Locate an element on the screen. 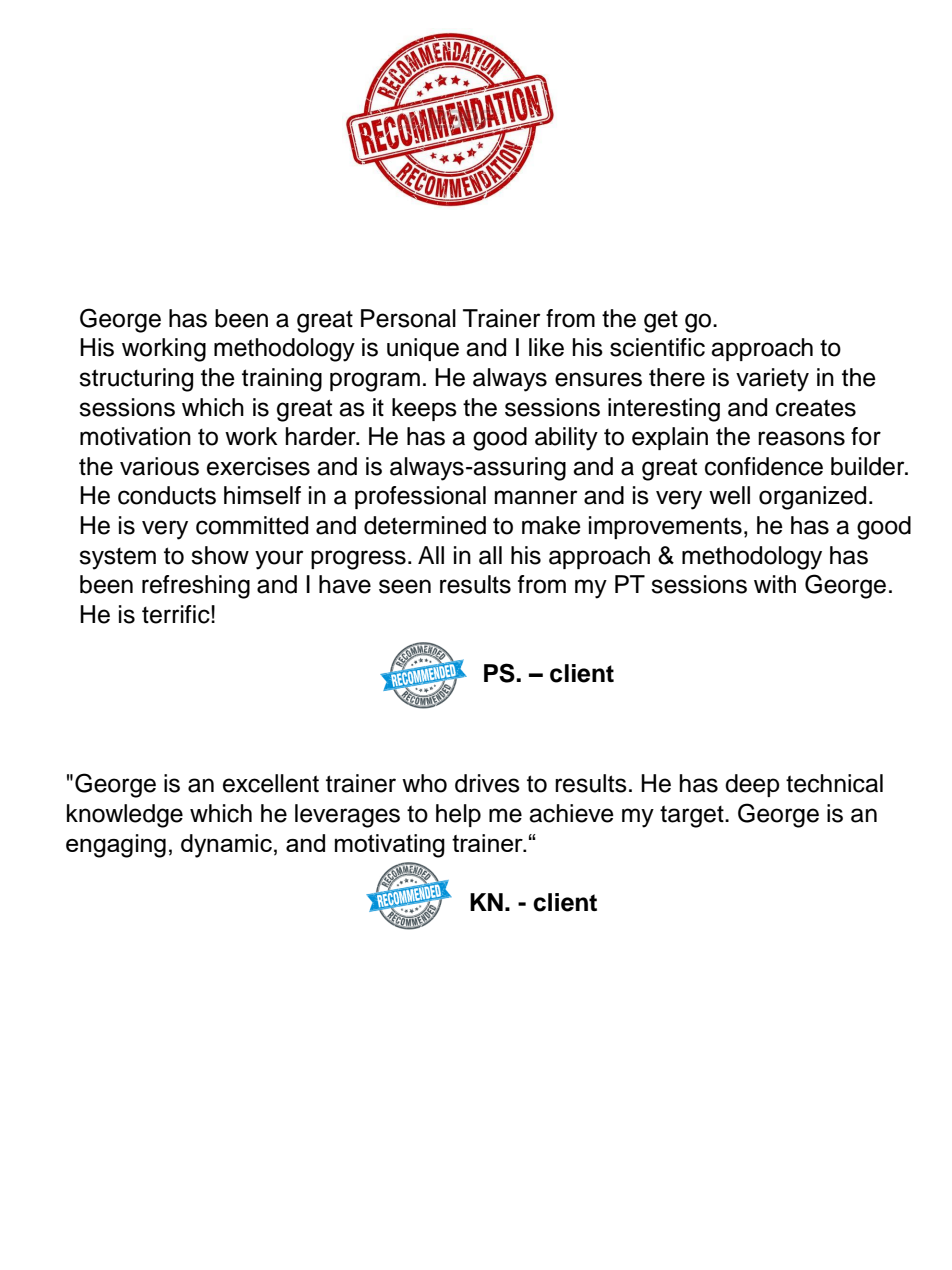 The width and height of the screenshot is (952, 1270). scientific is located at coordinates (657, 347).
